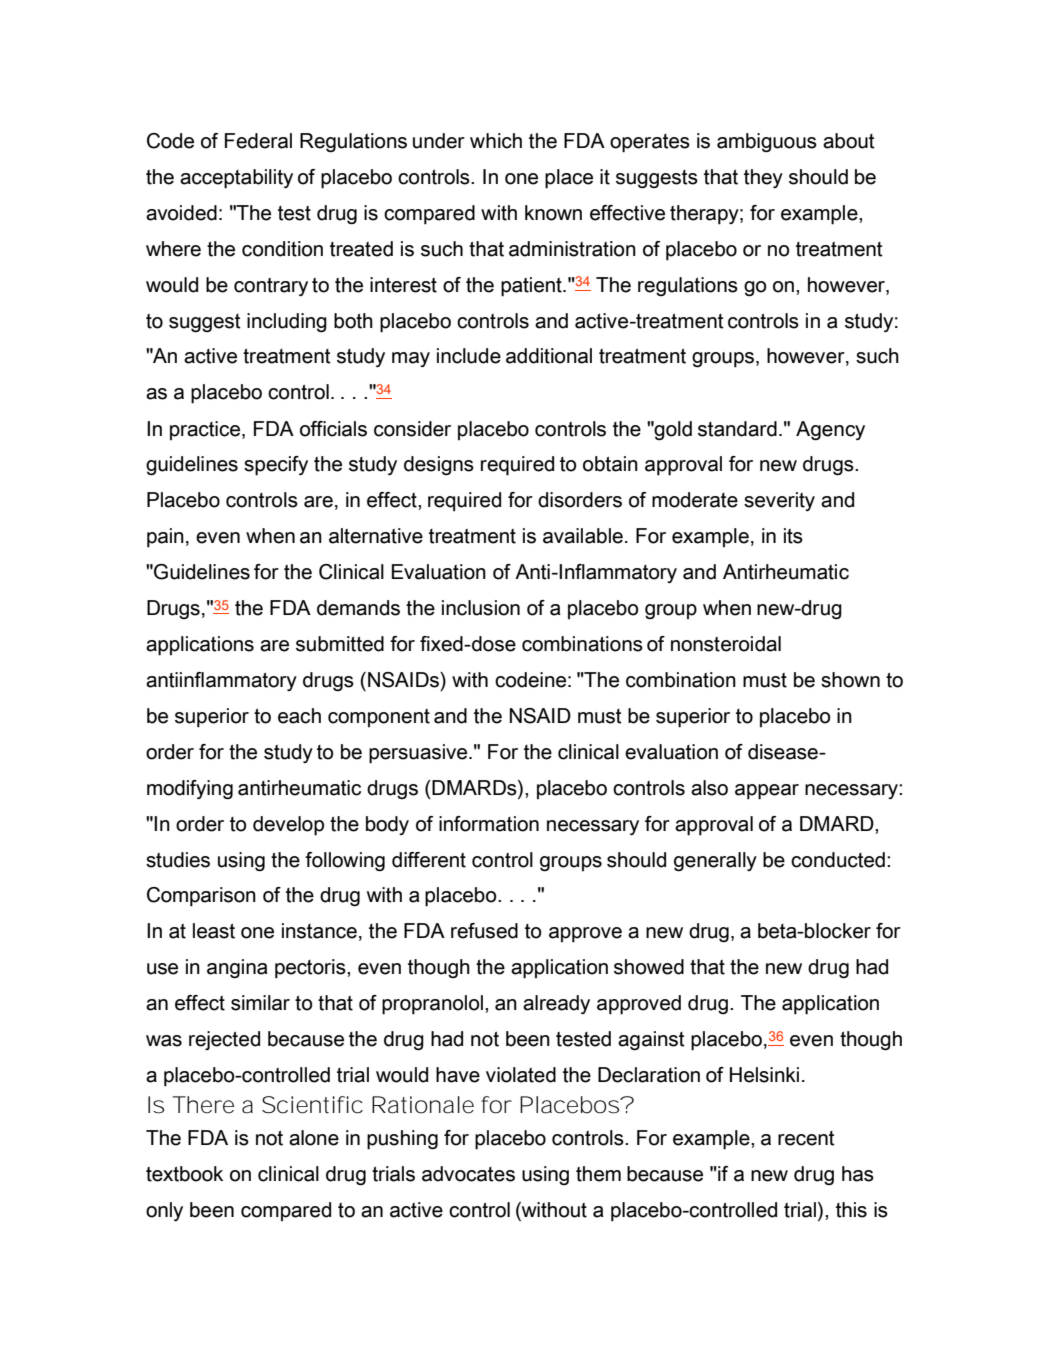 The height and width of the image is (1361, 1051). I want to click on each, so click(299, 716).
